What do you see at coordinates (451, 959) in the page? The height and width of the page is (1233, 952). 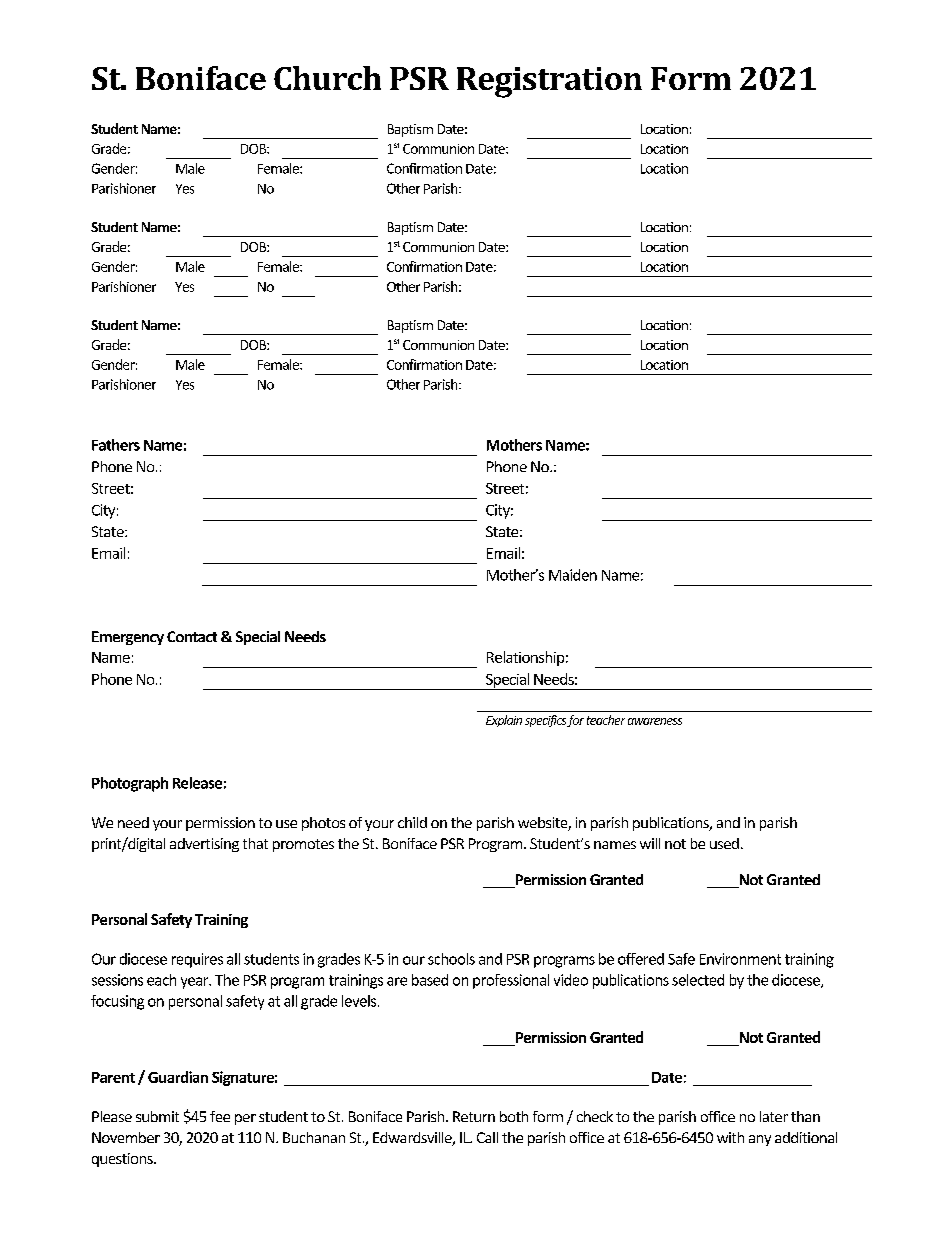 I see `schools` at bounding box center [451, 959].
